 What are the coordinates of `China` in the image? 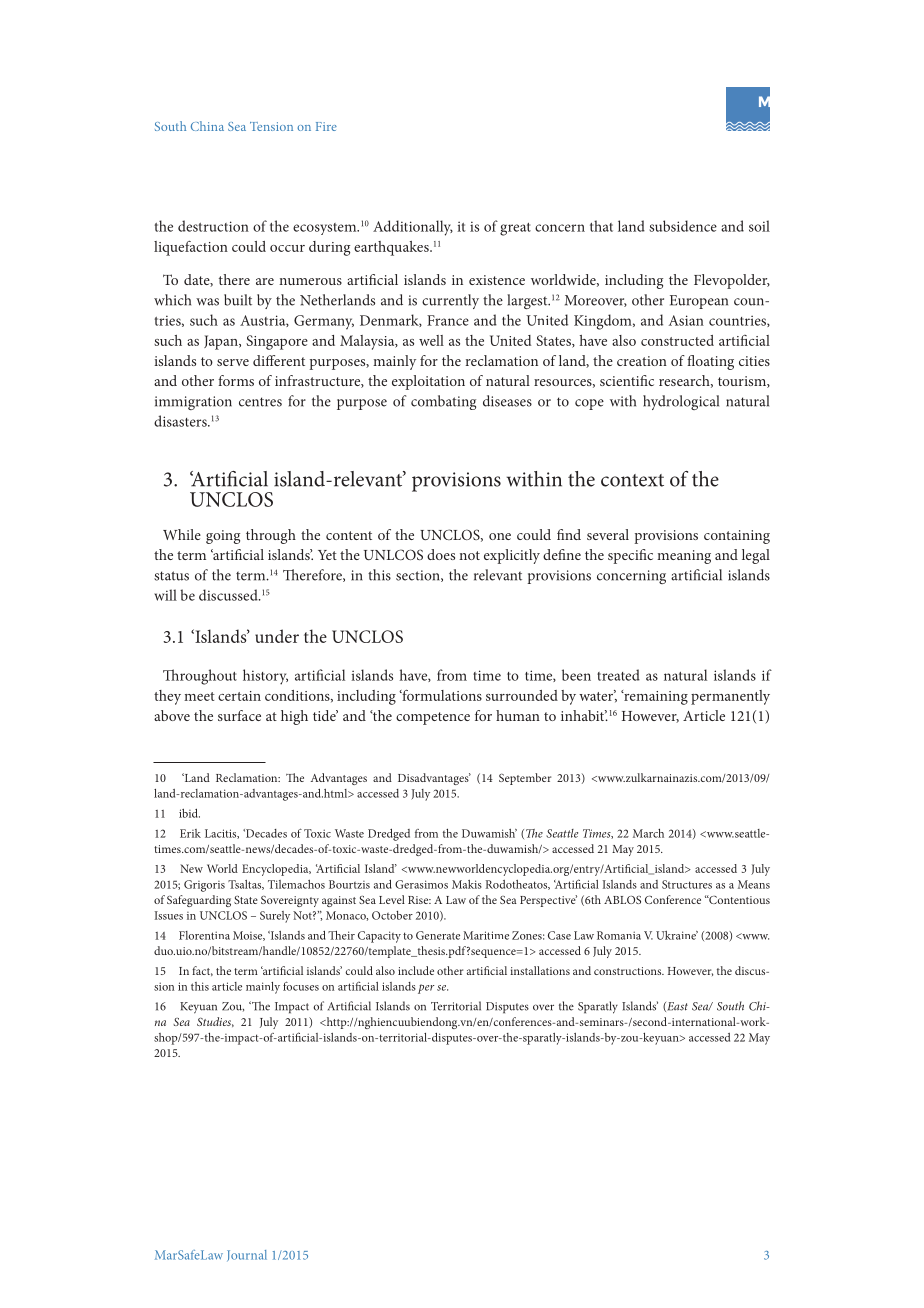 It's located at (207, 126).
